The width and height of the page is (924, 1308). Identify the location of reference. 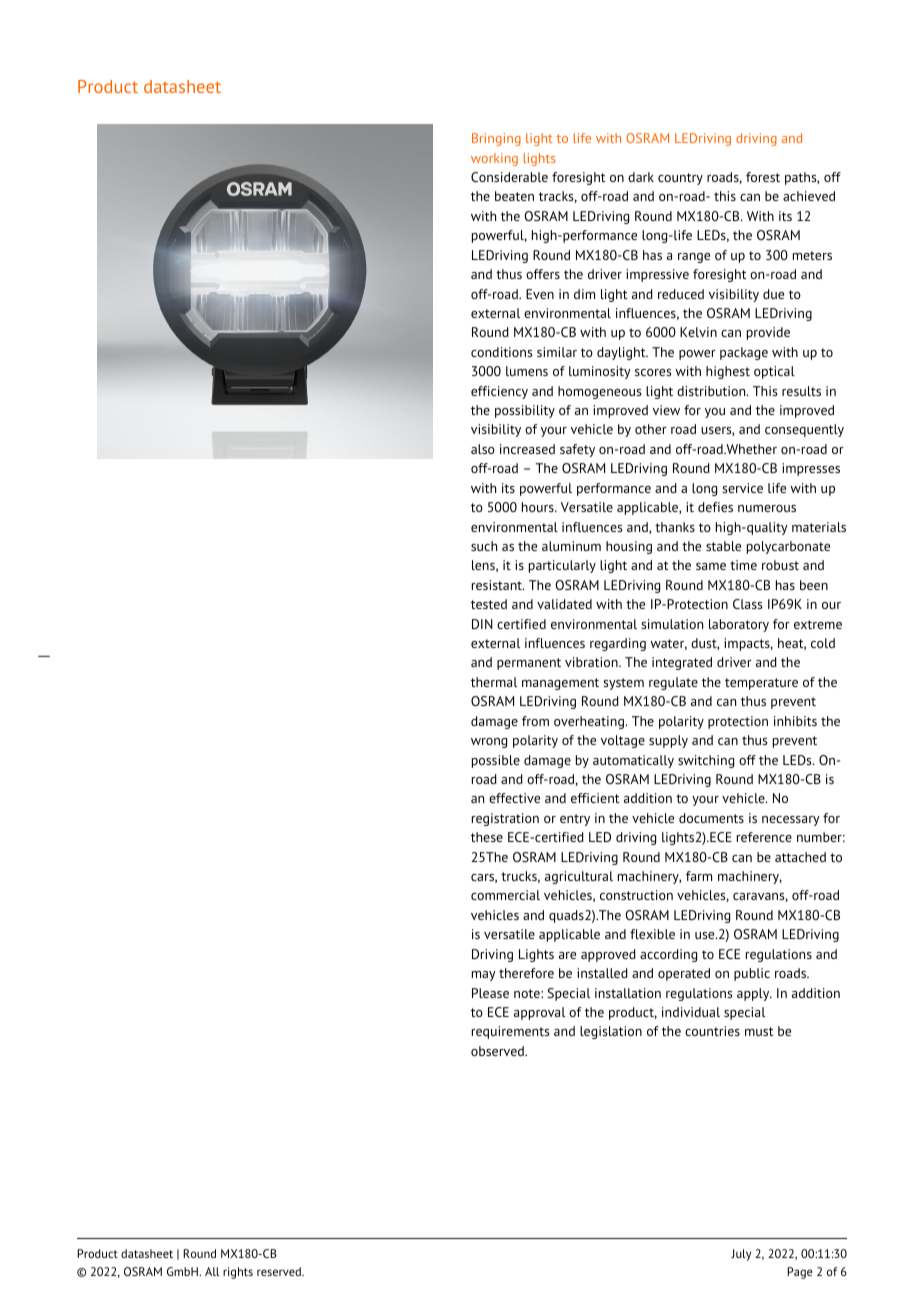
(764, 837).
